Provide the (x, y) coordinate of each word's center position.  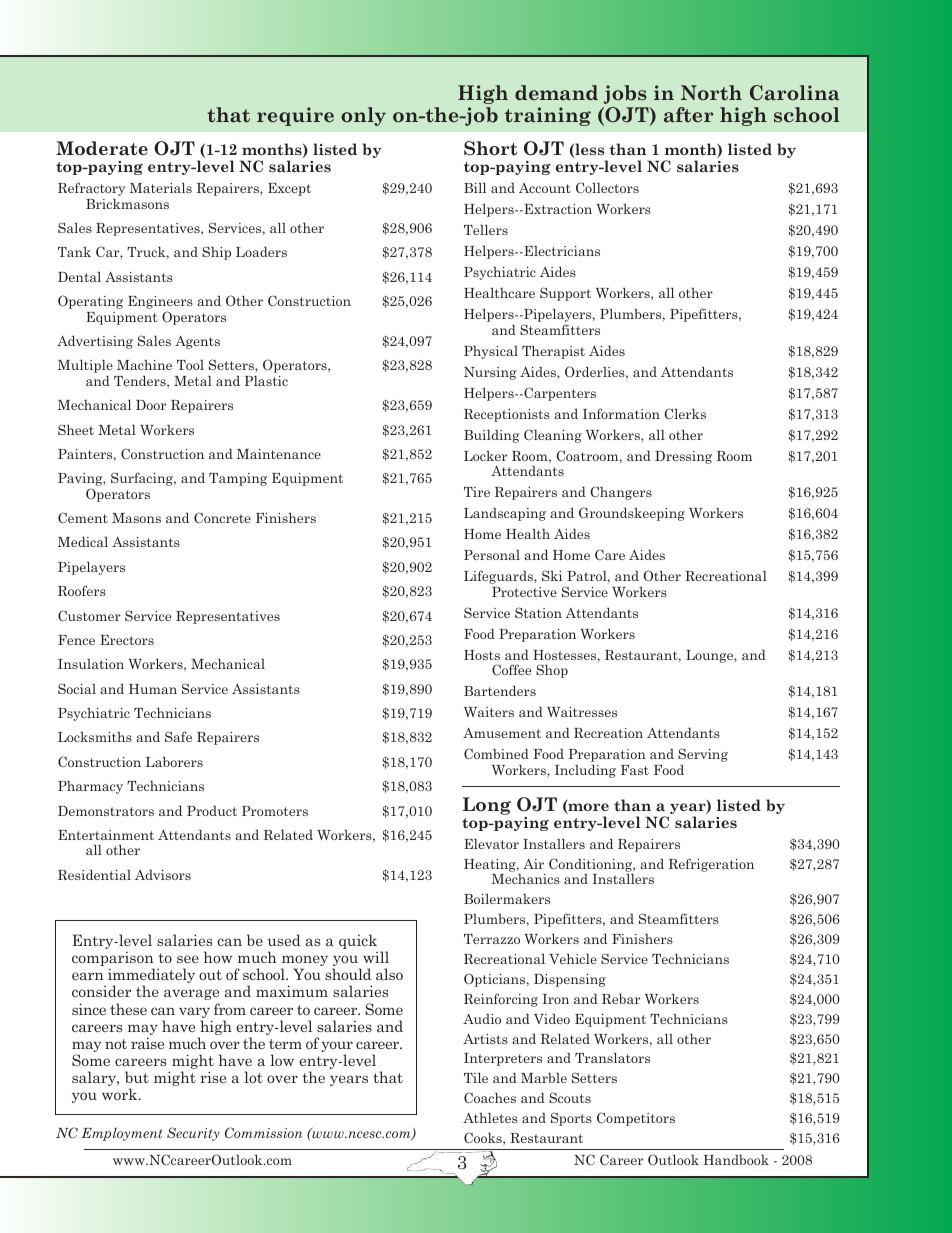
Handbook (736, 1160)
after (688, 115)
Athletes (490, 1118)
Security (193, 1134)
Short (490, 148)
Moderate (102, 148)
